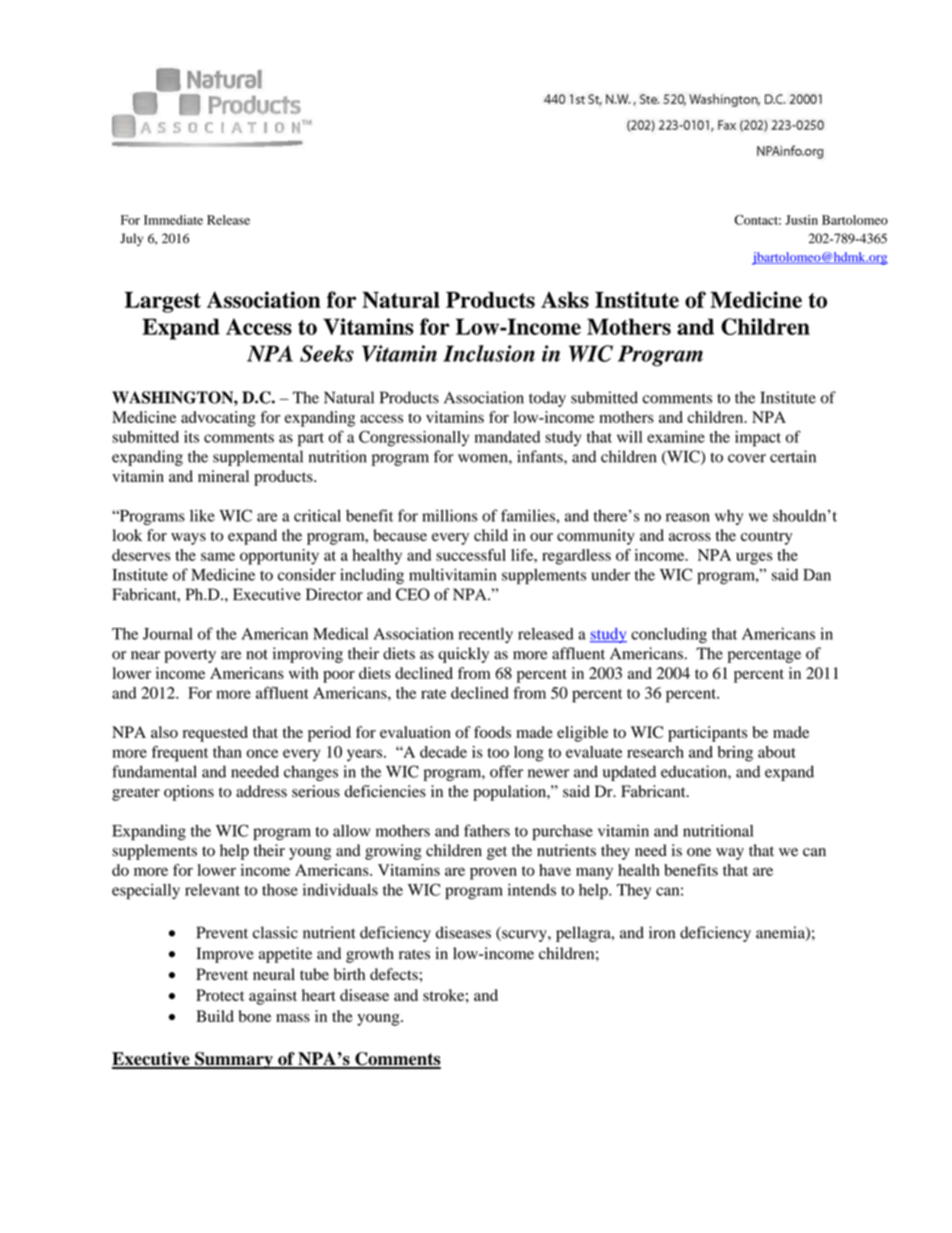  What do you see at coordinates (801, 220) in the image?
I see `Justin` at bounding box center [801, 220].
